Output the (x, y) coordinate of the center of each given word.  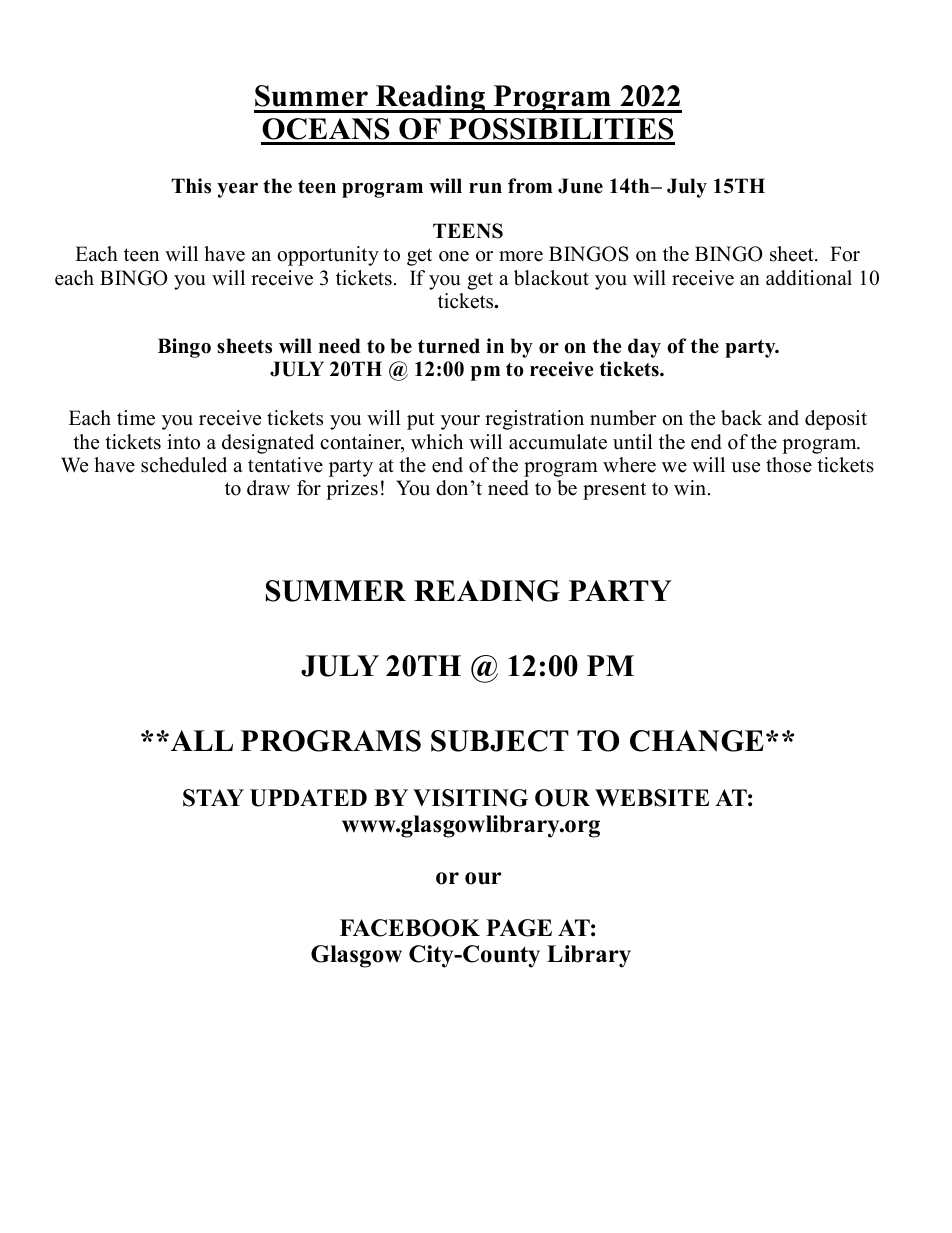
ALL (200, 740)
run (485, 188)
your (460, 422)
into (183, 442)
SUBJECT (500, 741)
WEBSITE (652, 798)
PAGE (519, 928)
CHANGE (697, 741)
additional (809, 278)
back (741, 418)
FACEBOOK (410, 928)
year (237, 190)
